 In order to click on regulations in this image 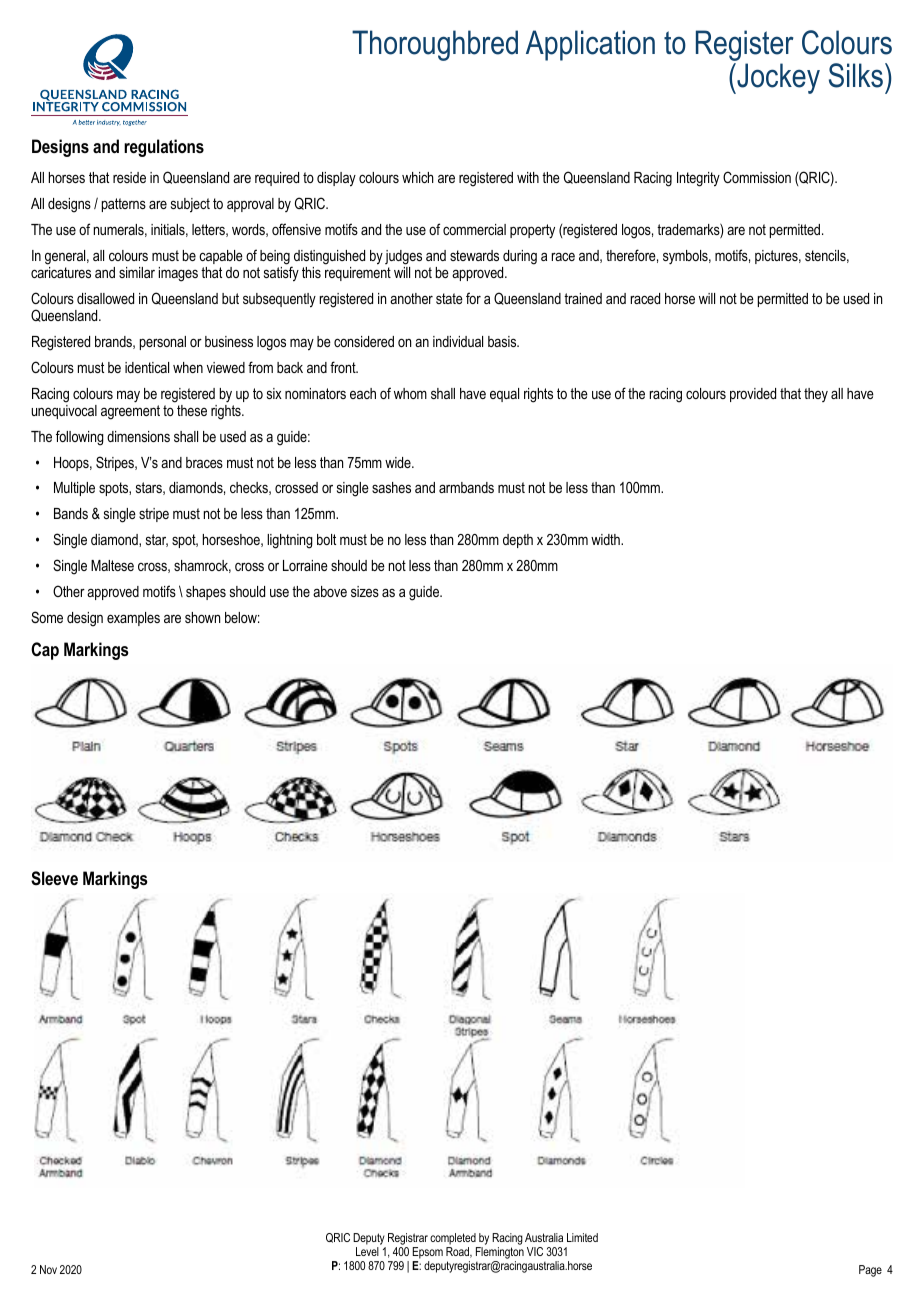, I will do `click(164, 148)`.
